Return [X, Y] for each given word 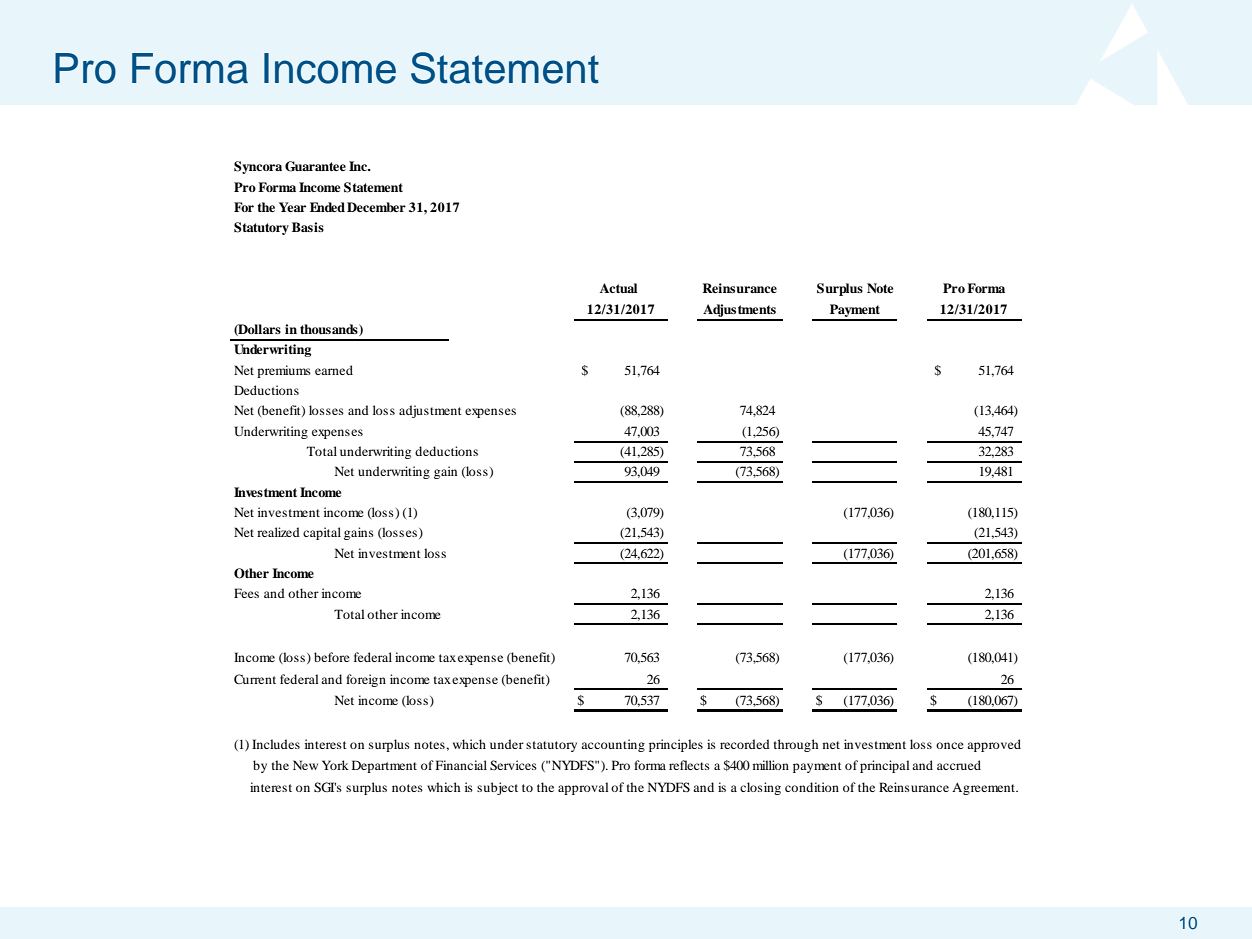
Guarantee [315, 166]
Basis [308, 227]
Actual [618, 288]
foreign [366, 680]
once [950, 745]
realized [278, 532]
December [376, 207]
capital [322, 533]
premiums [284, 371]
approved [994, 745]
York [335, 765]
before [332, 657]
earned [334, 370]
